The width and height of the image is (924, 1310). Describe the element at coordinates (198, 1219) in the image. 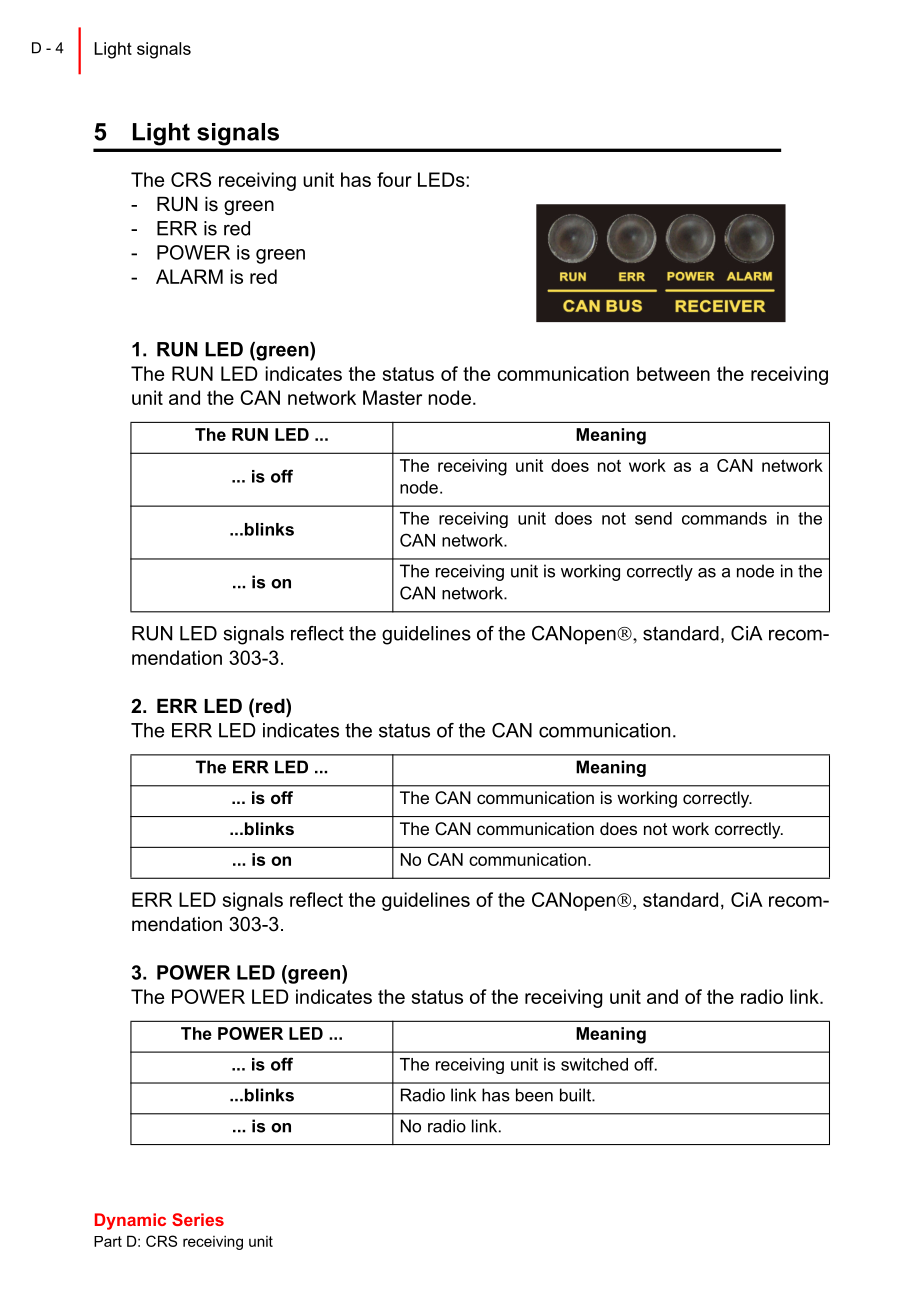

I see `Series` at that location.
